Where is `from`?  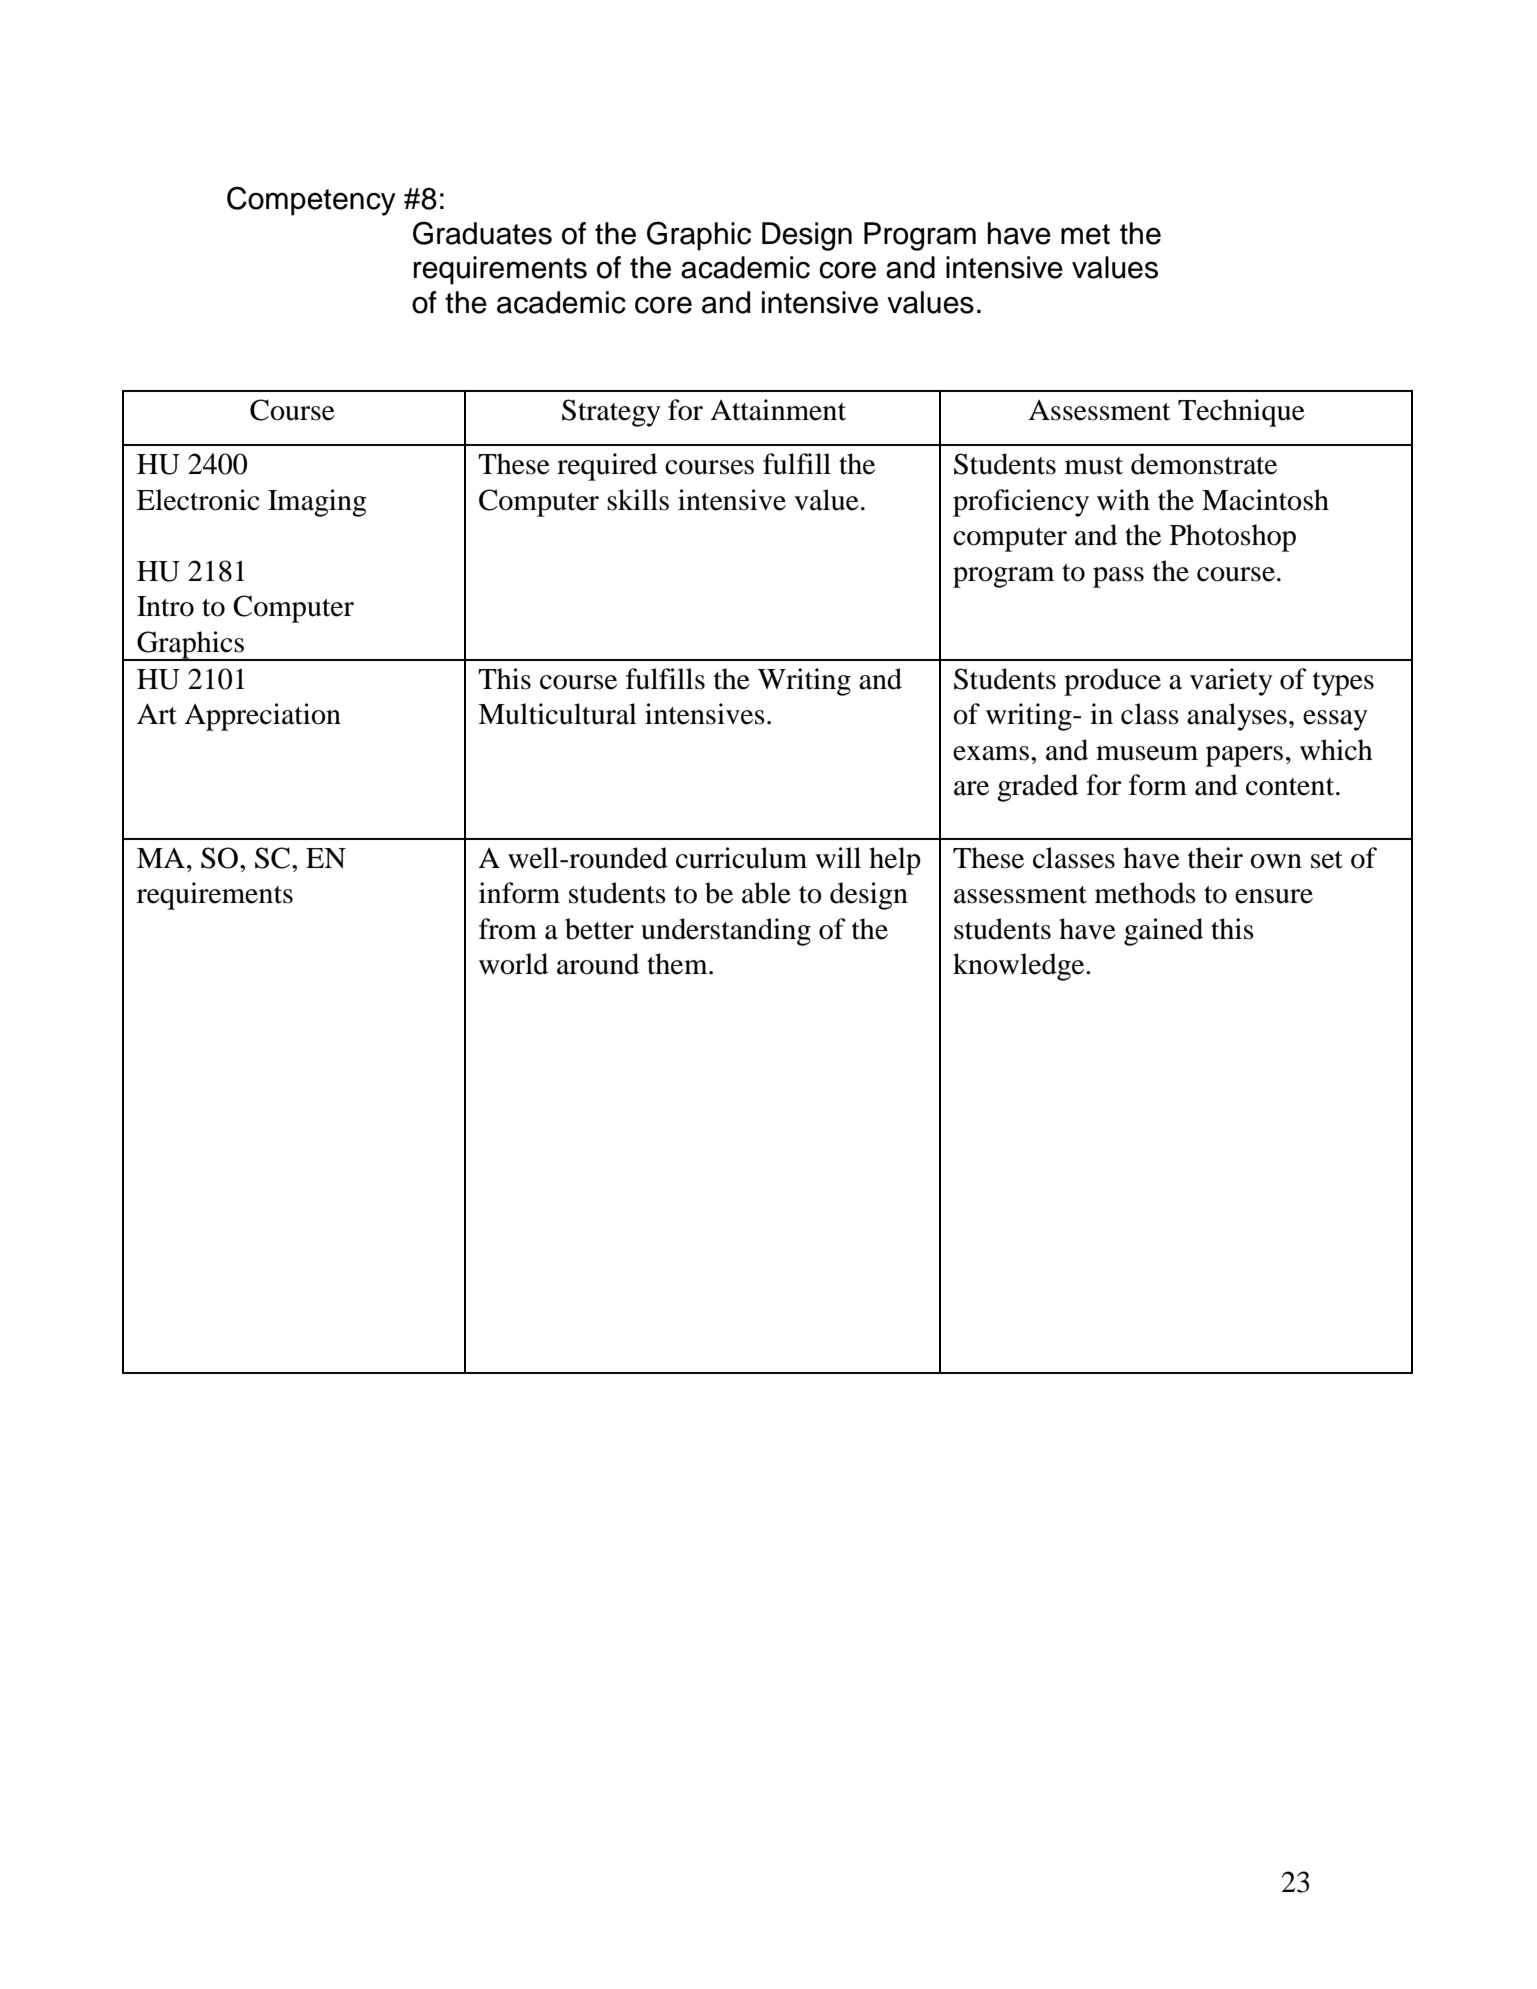
from is located at coordinates (508, 929).
